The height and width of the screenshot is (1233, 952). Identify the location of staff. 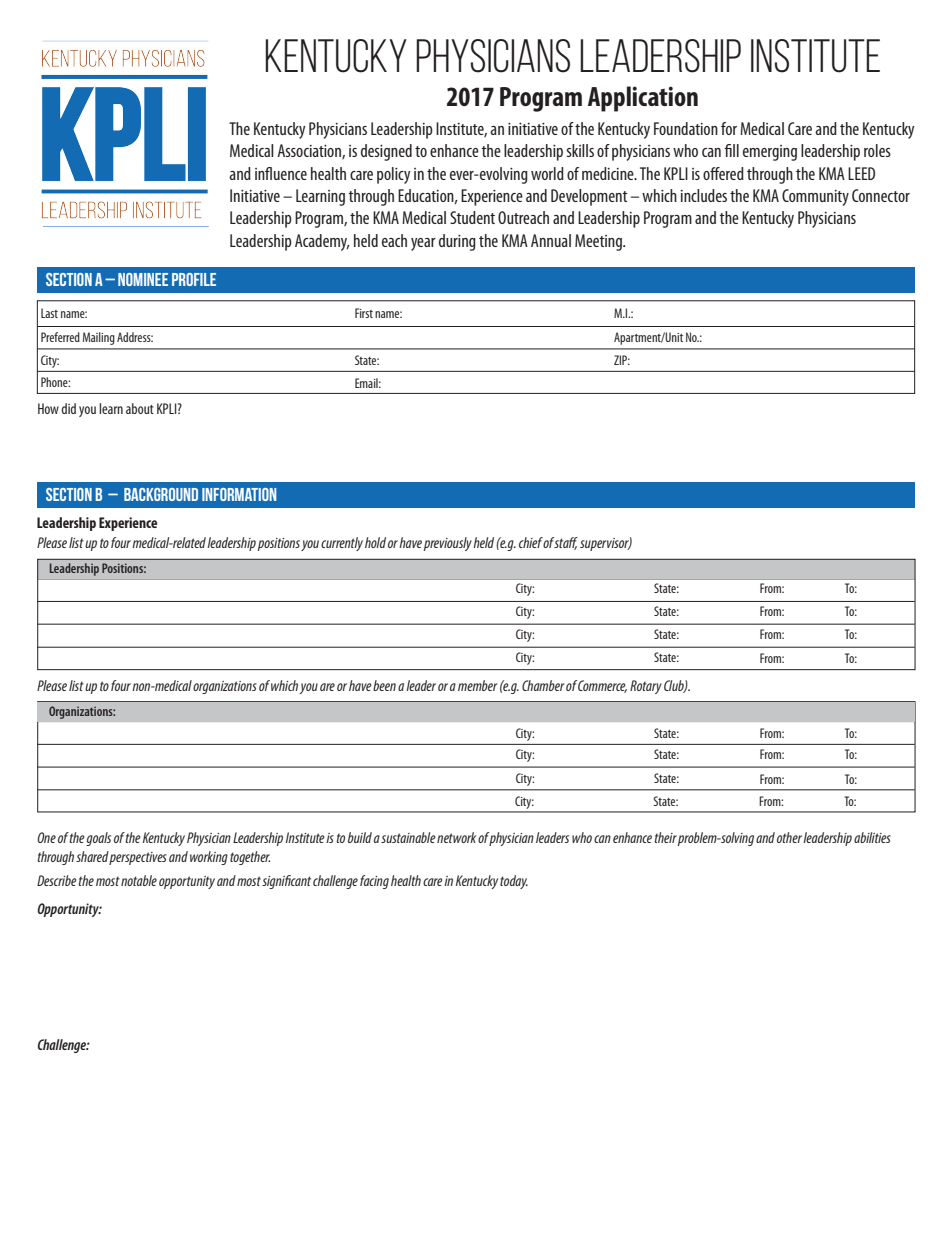
(566, 543).
